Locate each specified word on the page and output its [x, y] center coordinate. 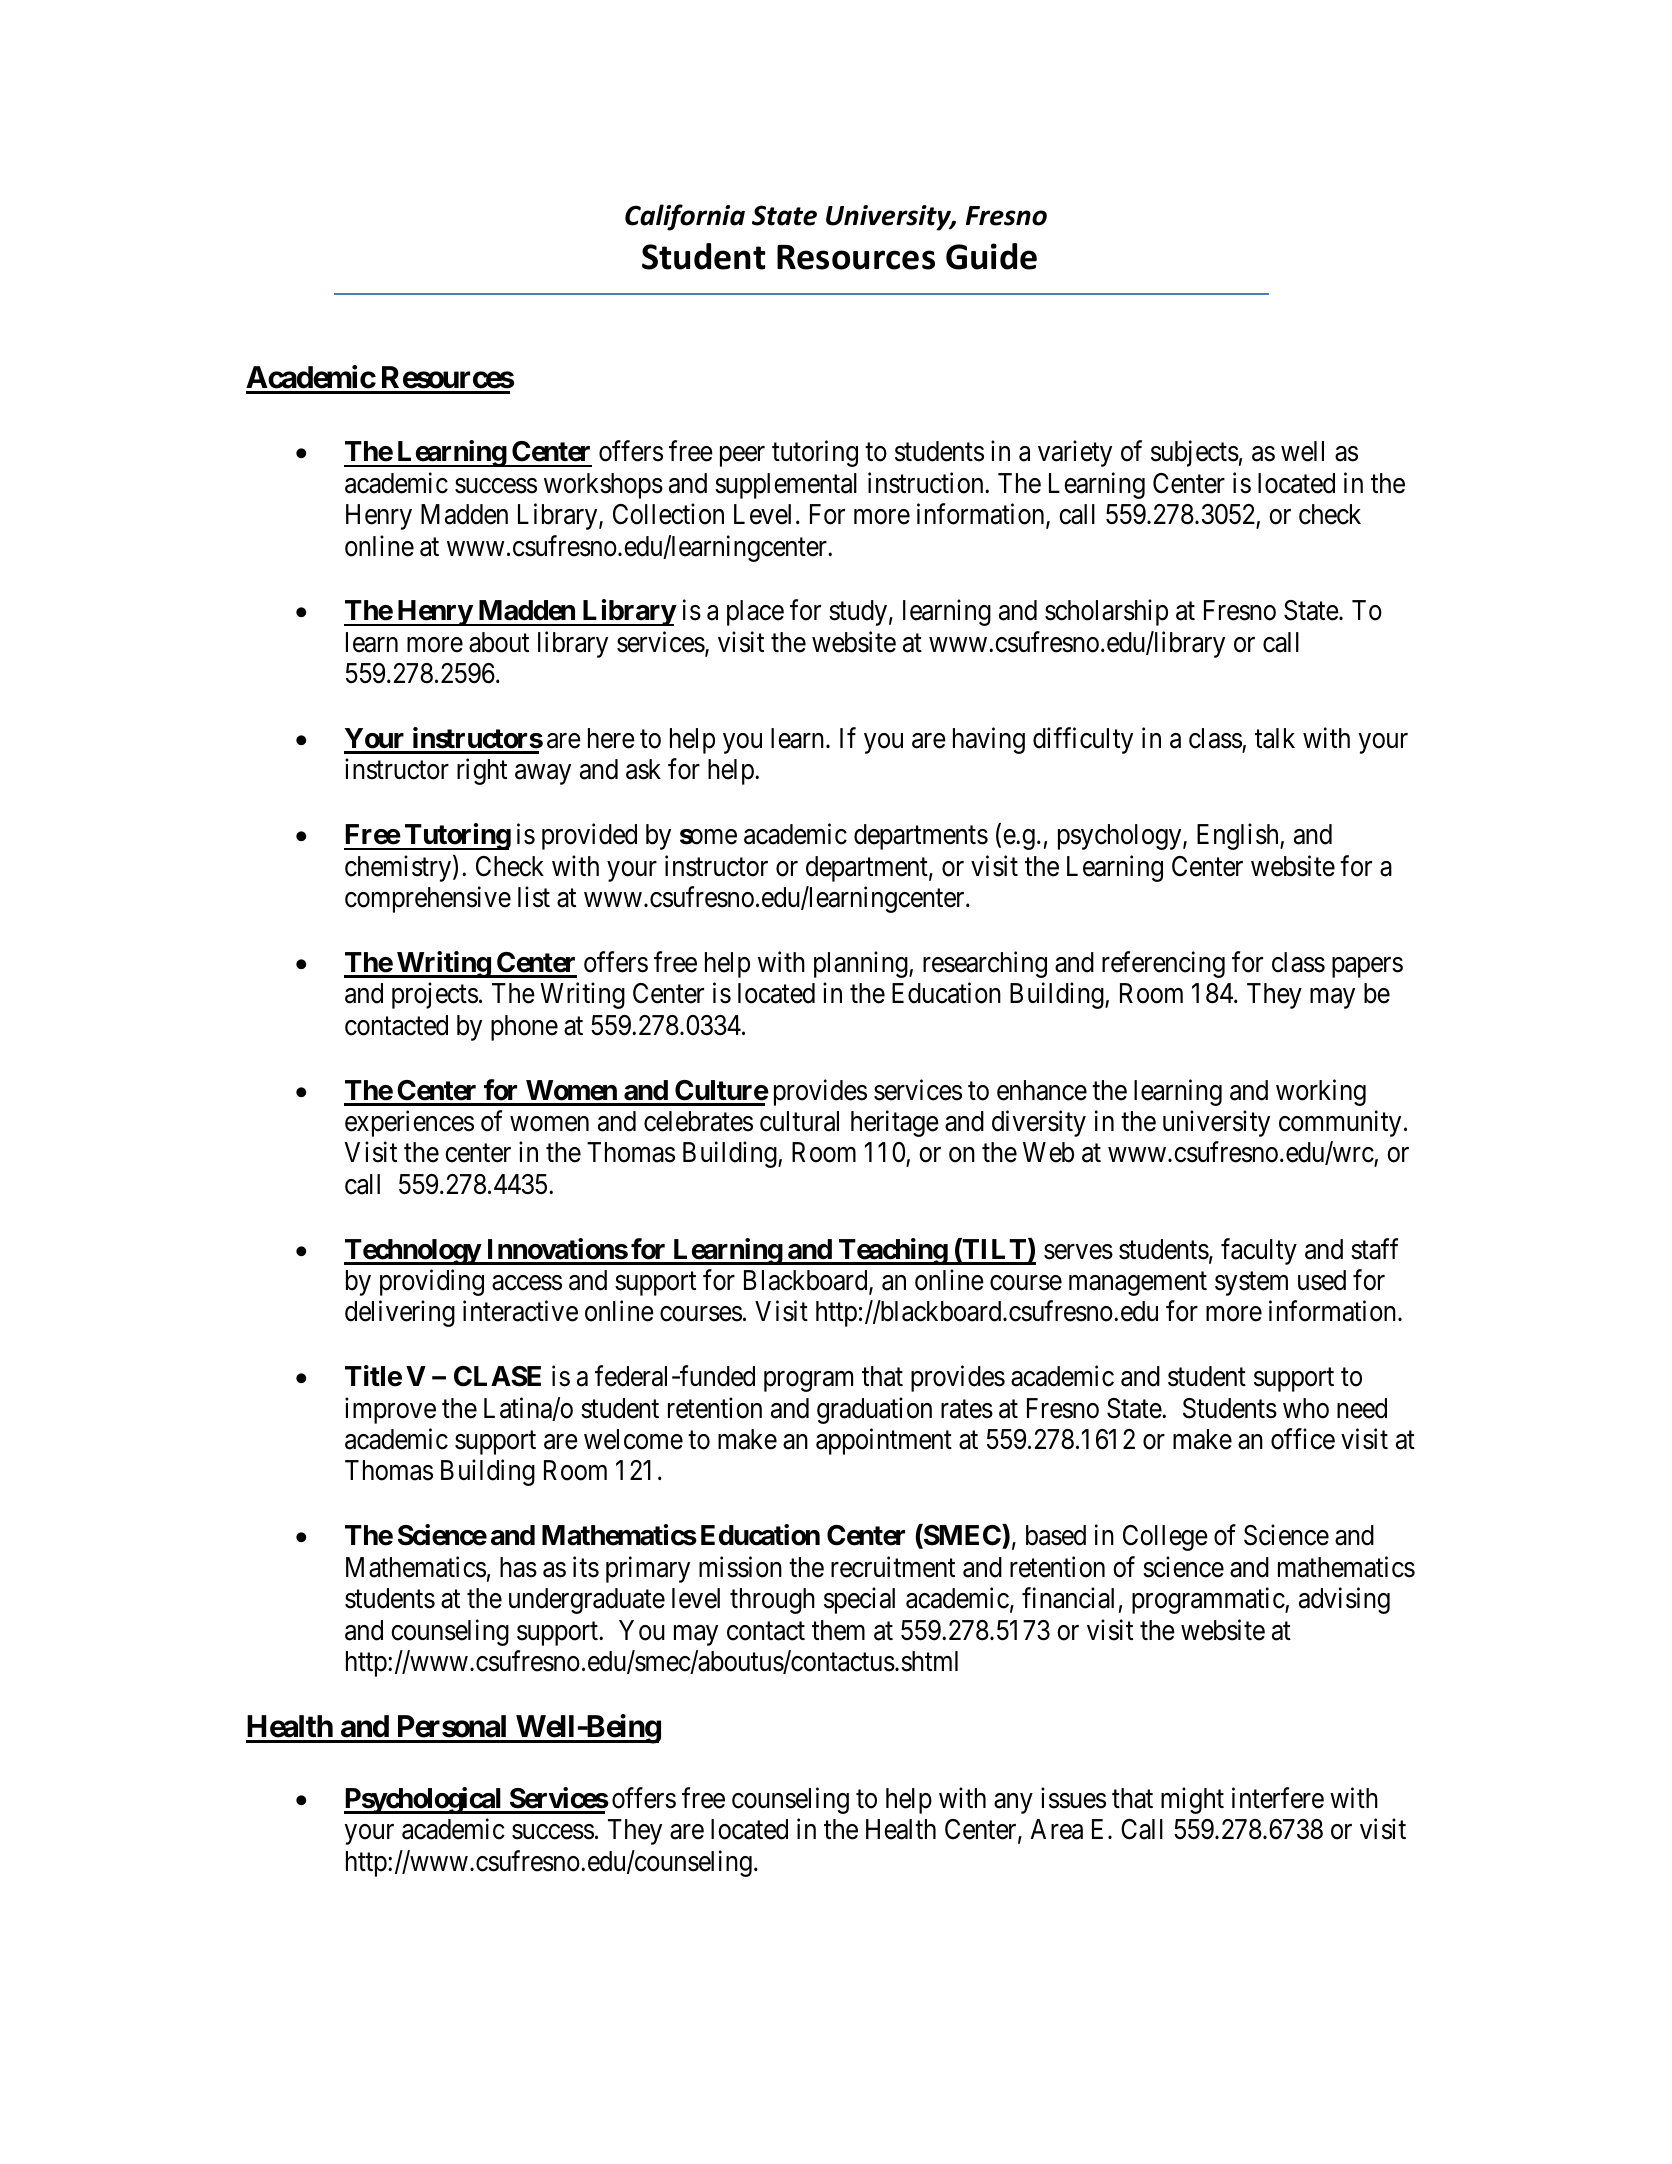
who [1306, 1408]
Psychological [424, 1800]
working [1321, 1092]
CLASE [497, 1376]
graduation [874, 1410]
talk [1275, 738]
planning [862, 964]
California [685, 217]
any [1013, 1803]
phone [524, 1028]
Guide [991, 256]
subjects [1195, 454]
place [755, 613]
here [611, 738]
